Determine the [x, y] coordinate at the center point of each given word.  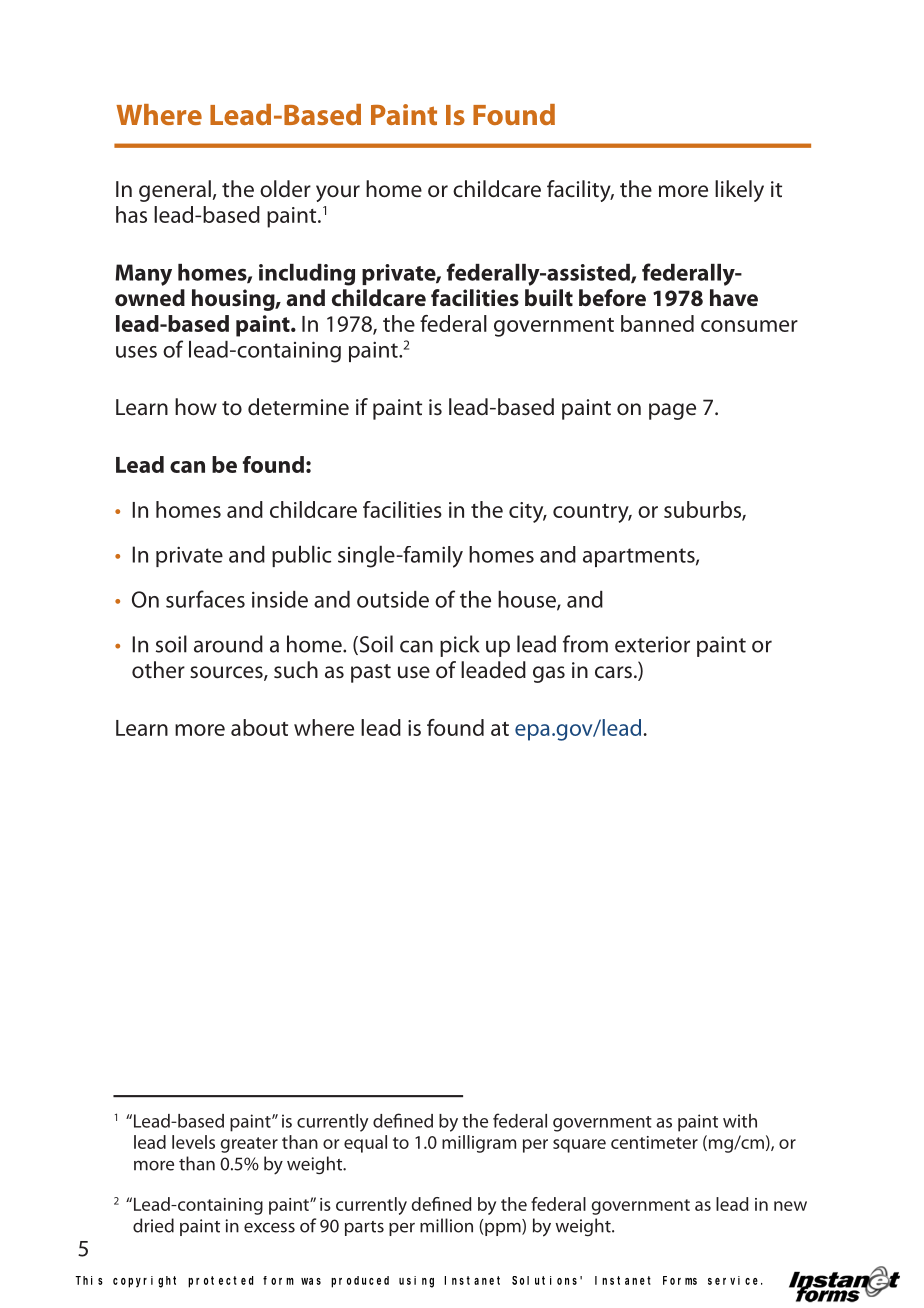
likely [739, 191]
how [196, 406]
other [158, 669]
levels [193, 1142]
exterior [652, 644]
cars [613, 672]
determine [298, 407]
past [371, 673]
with [740, 1121]
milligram [479, 1144]
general [175, 191]
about [259, 727]
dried [153, 1225]
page [672, 411]
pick [459, 646]
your [338, 193]
